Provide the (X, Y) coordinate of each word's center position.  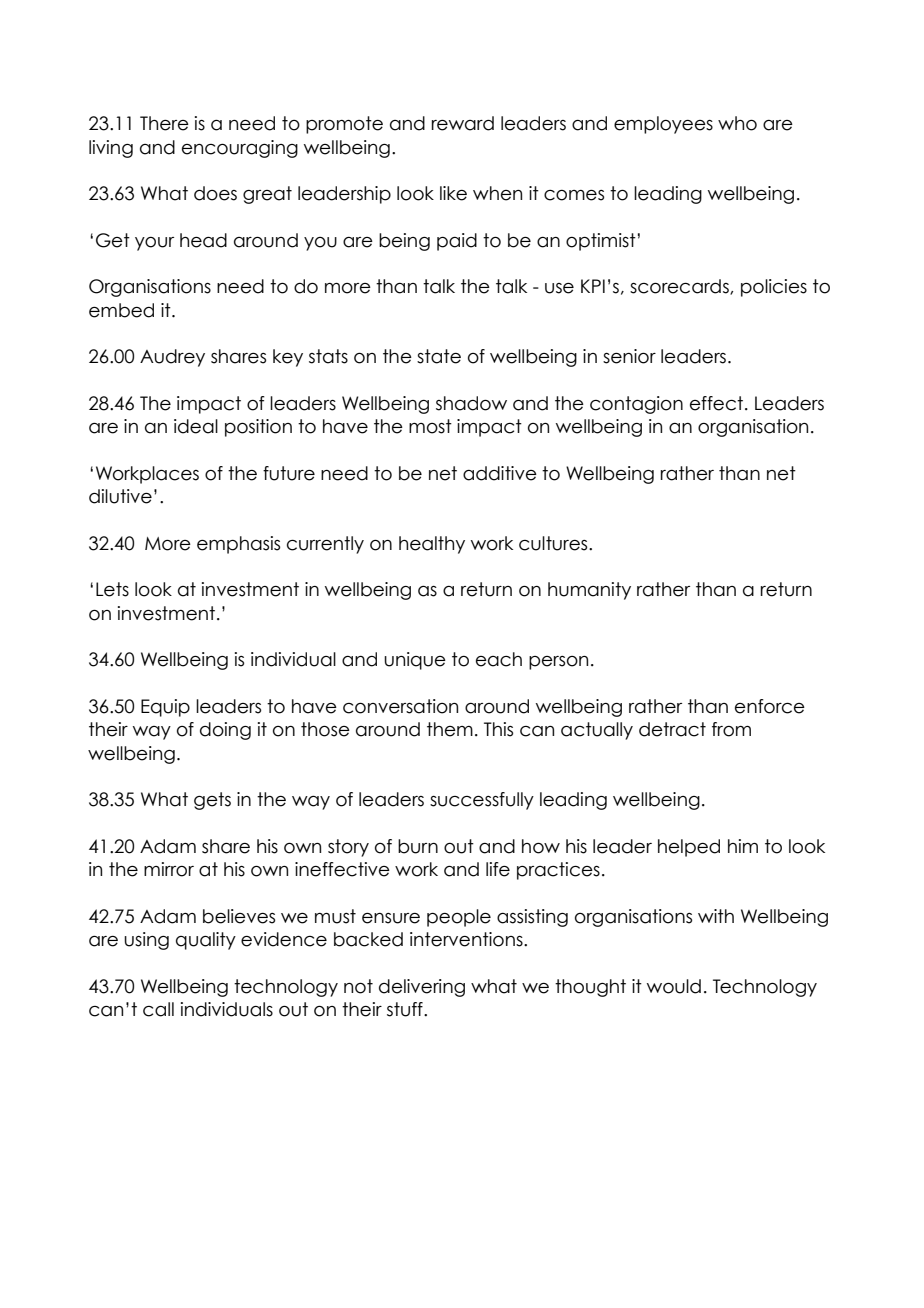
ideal (196, 426)
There (164, 123)
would (674, 986)
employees (663, 125)
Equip (165, 708)
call (158, 1009)
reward (463, 123)
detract (672, 729)
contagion (636, 405)
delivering (422, 988)
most (430, 426)
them (450, 729)
